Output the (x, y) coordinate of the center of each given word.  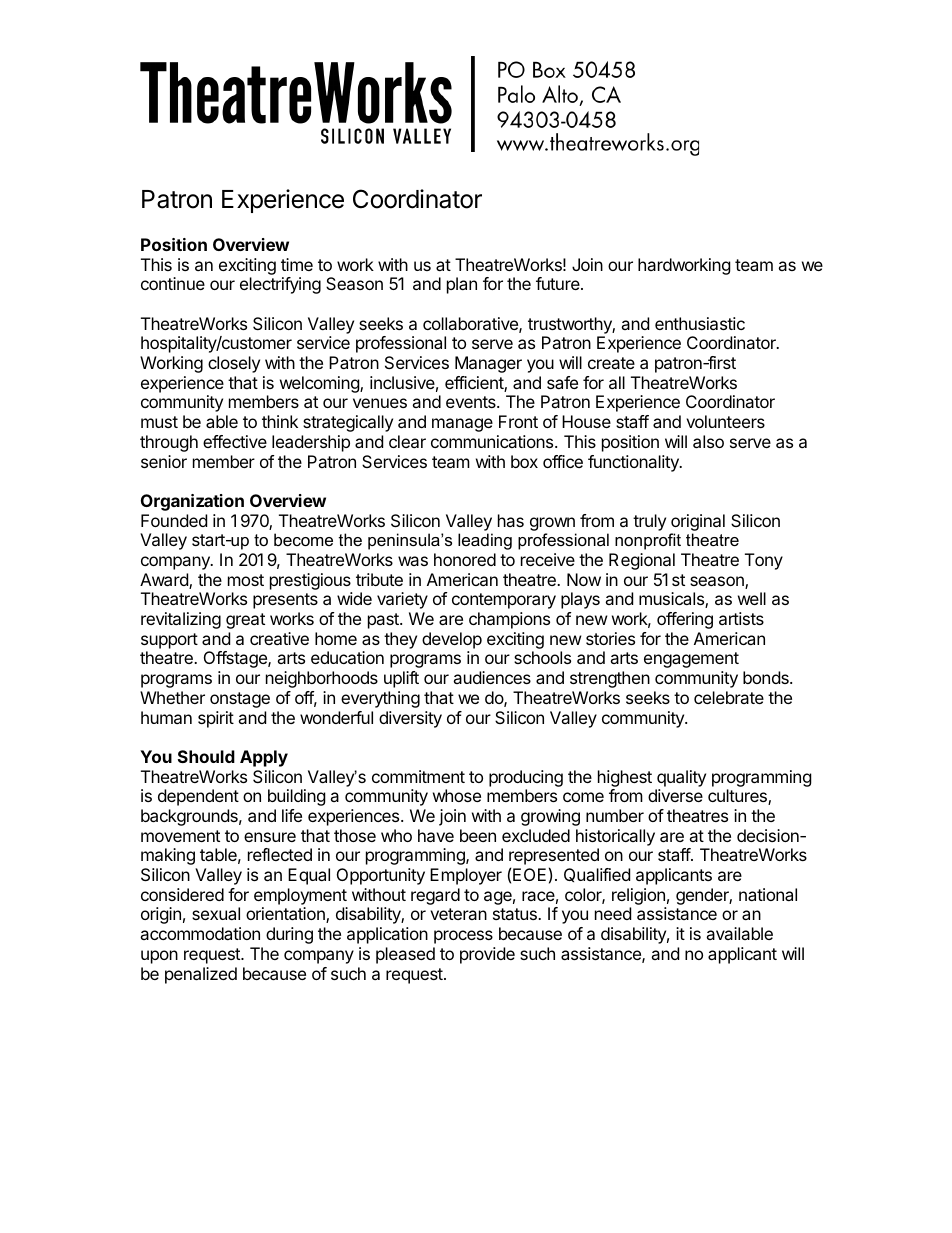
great (245, 621)
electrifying (280, 285)
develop (452, 640)
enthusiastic (700, 323)
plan (462, 285)
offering (685, 620)
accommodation (200, 933)
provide (487, 955)
